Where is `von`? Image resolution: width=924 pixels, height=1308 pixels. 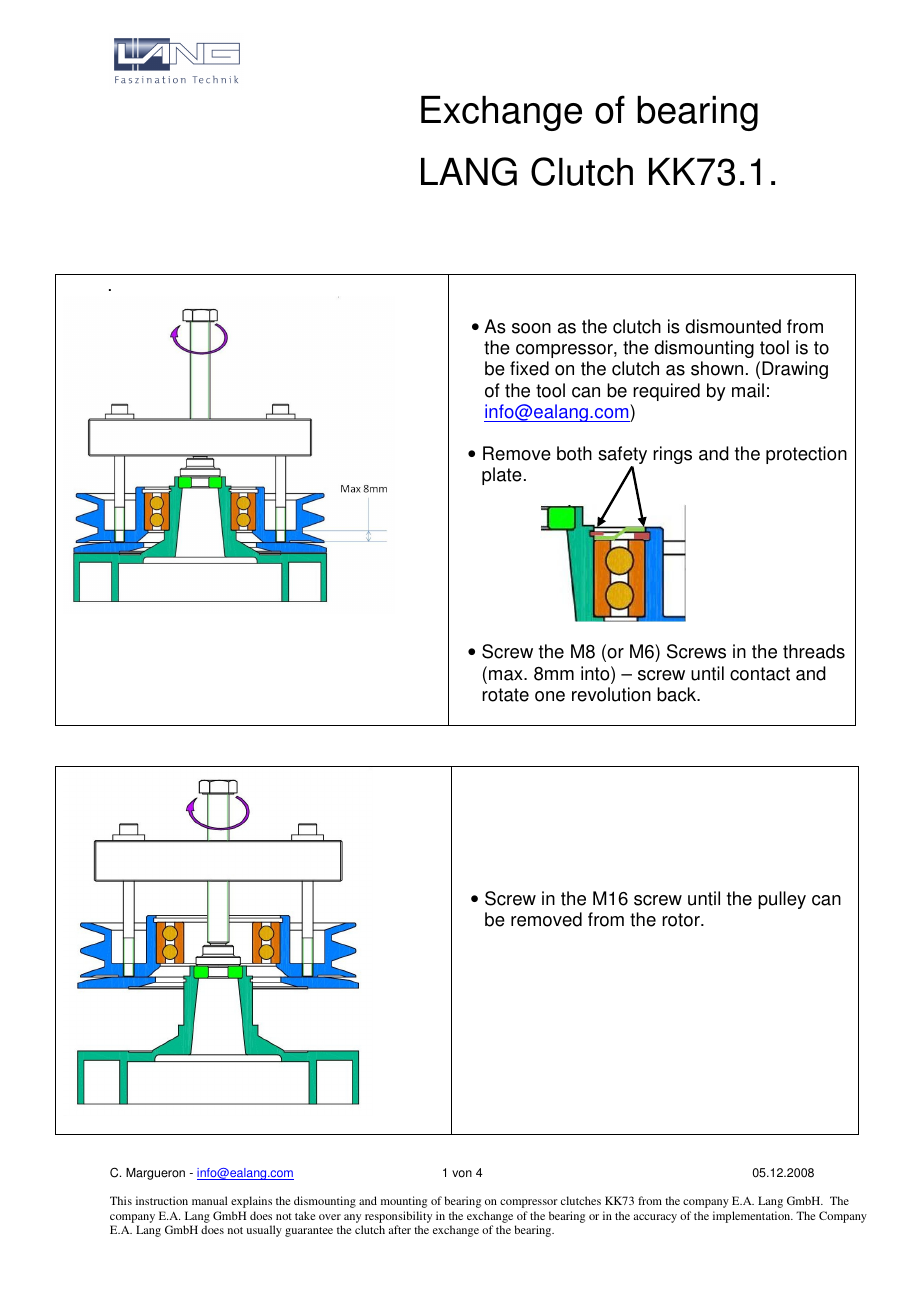 von is located at coordinates (462, 1174).
